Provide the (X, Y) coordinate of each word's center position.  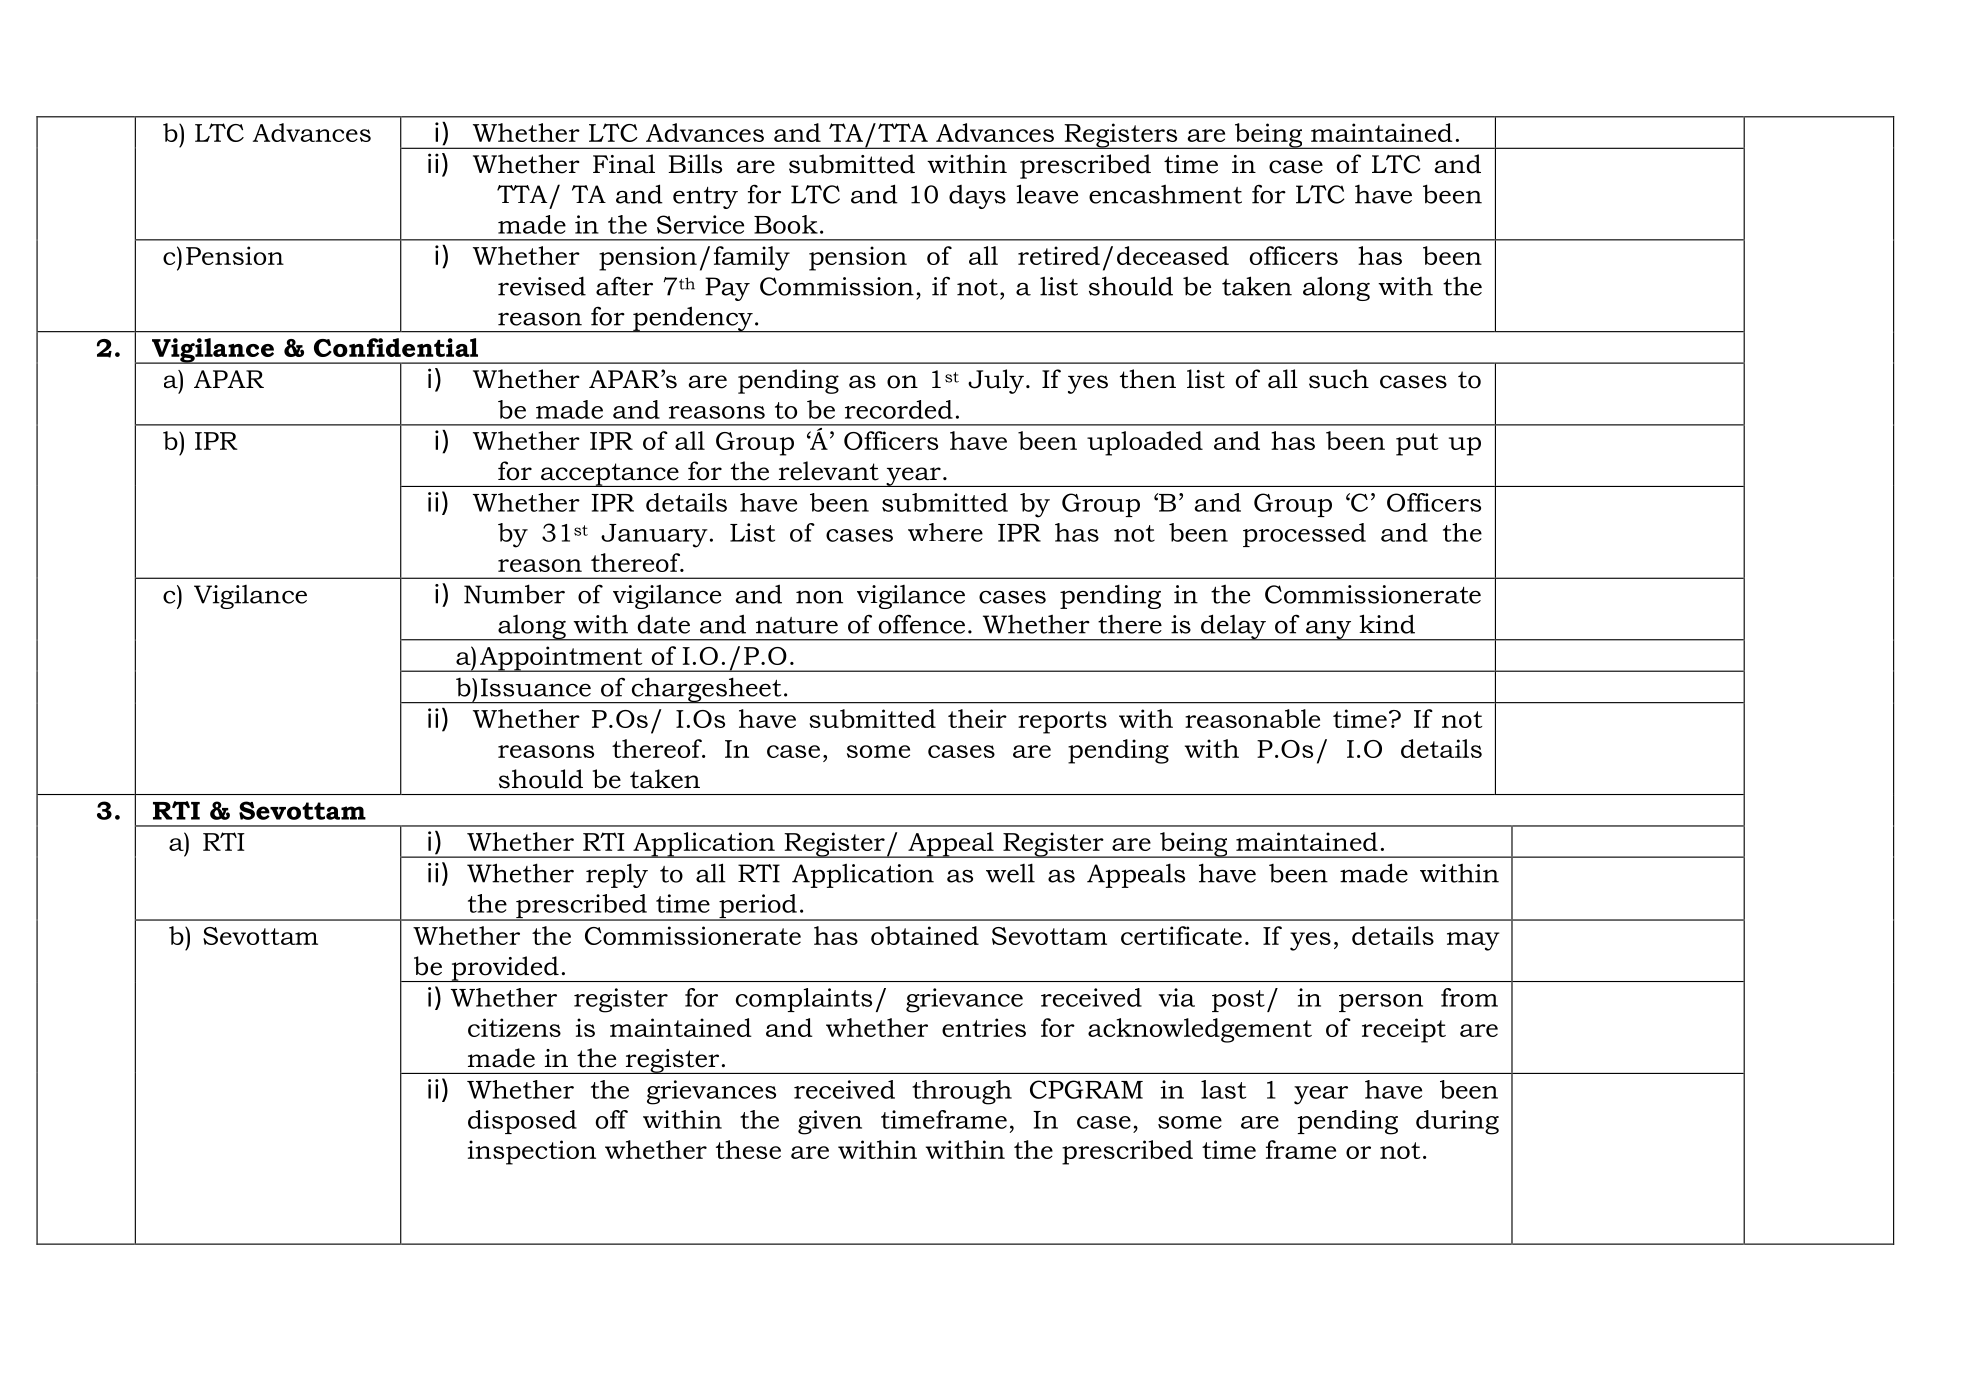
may (1473, 941)
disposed (522, 1122)
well (1010, 873)
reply (617, 875)
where (945, 532)
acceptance (609, 475)
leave (1047, 194)
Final (624, 163)
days (977, 197)
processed (1304, 535)
